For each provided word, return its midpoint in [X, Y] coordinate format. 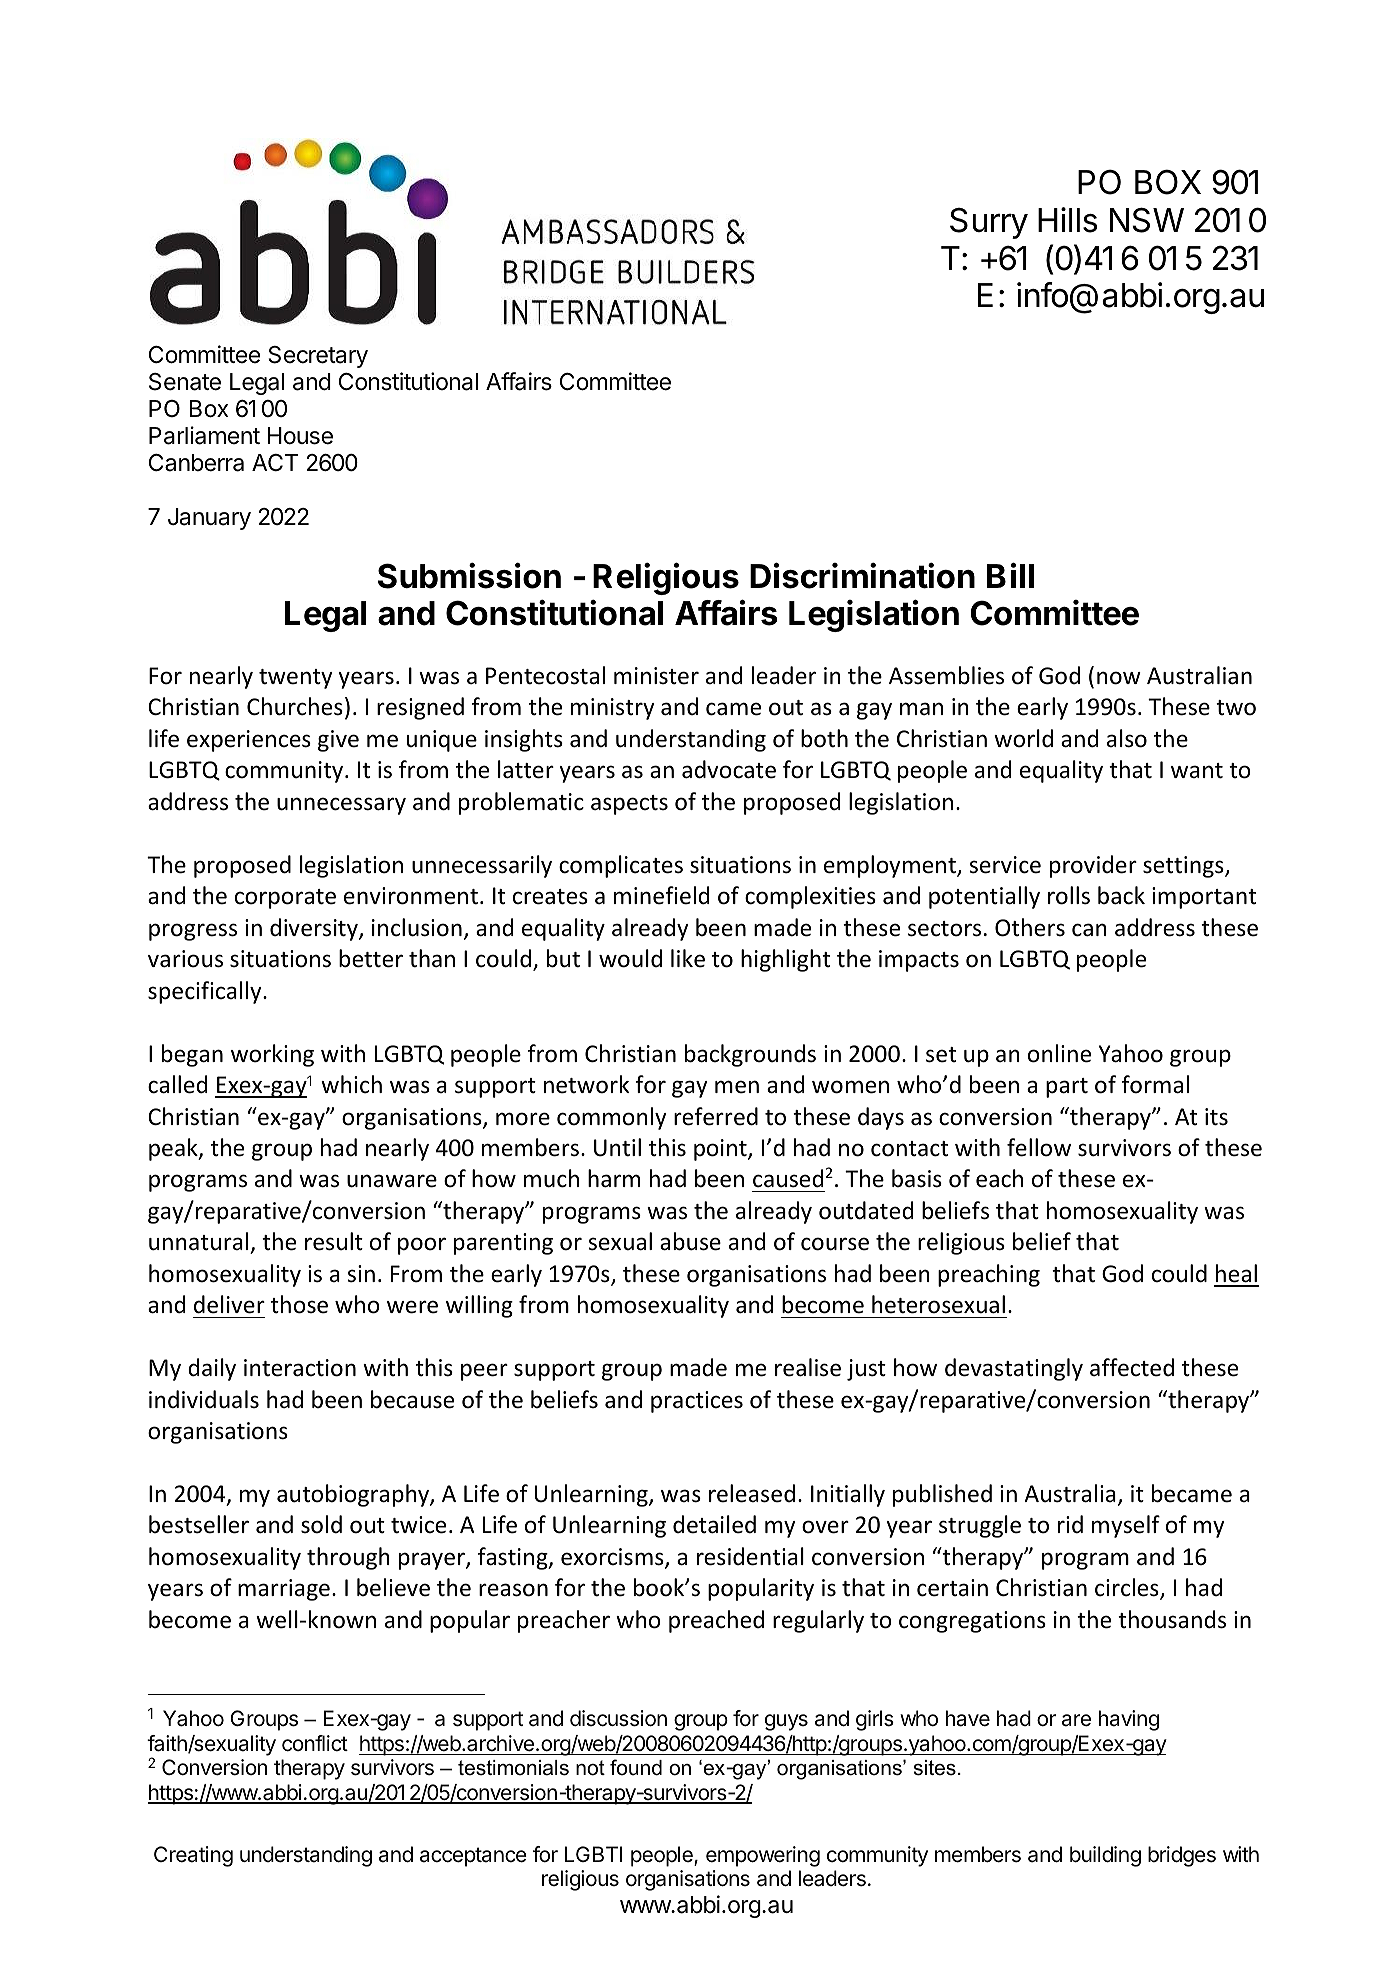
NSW [1147, 220]
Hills [1067, 220]
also [1127, 738]
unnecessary [341, 806]
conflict [315, 1743]
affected [1132, 1367]
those [299, 1304]
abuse [690, 1241]
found [636, 1767]
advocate [729, 769]
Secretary [318, 357]
